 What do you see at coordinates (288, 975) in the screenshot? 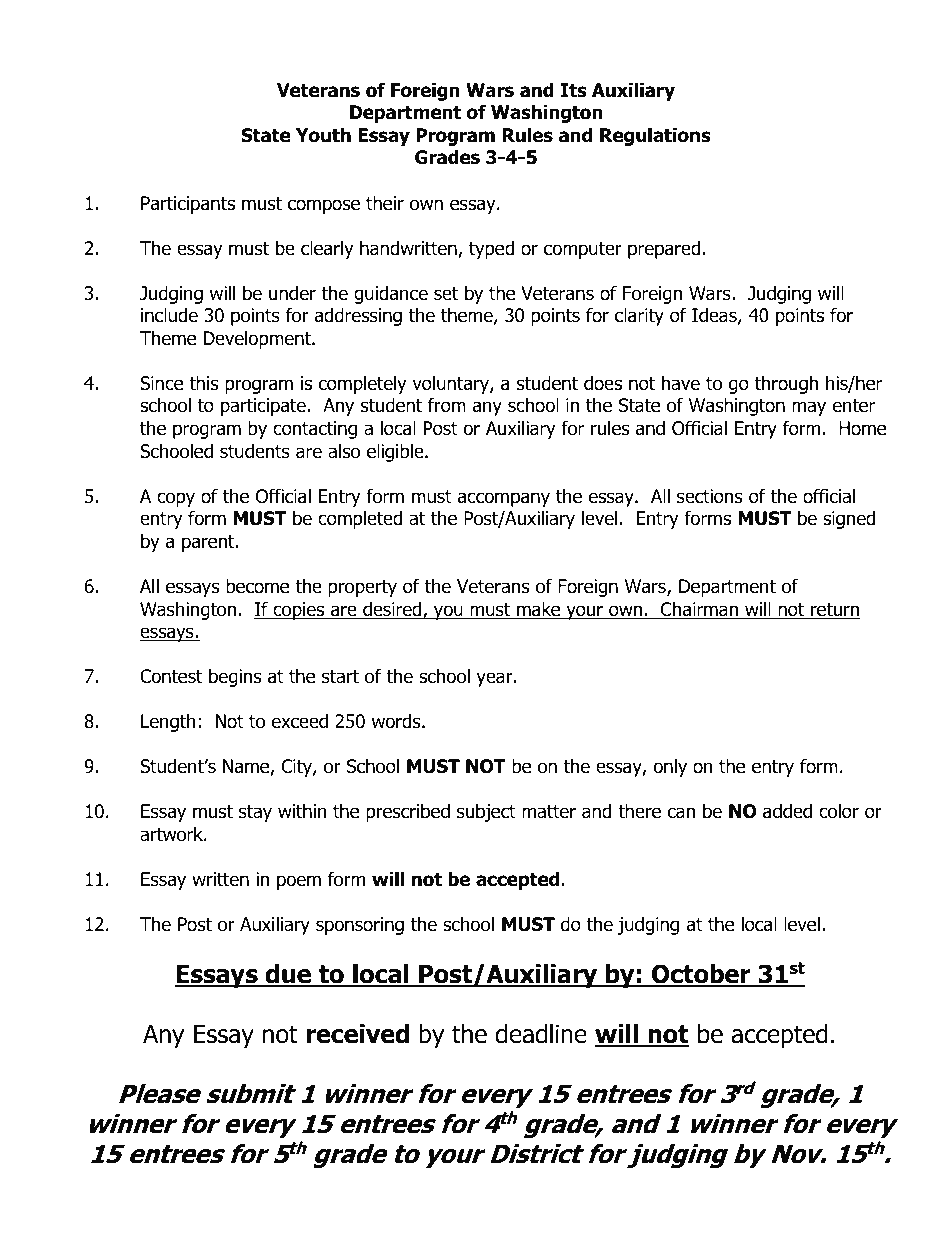
I see `due` at bounding box center [288, 975].
